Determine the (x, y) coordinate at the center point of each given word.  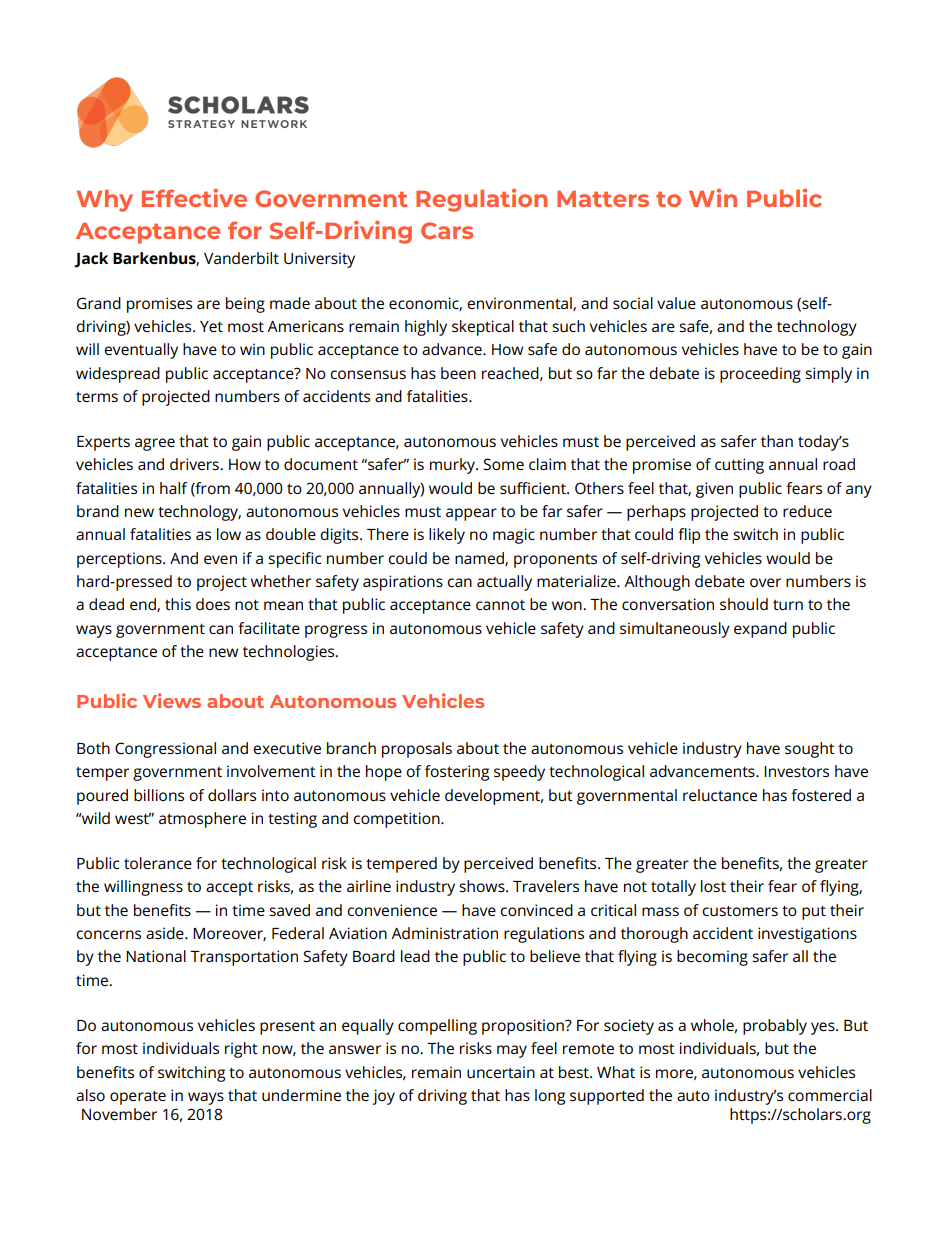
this (178, 604)
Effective (194, 198)
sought (810, 750)
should (744, 604)
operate (138, 1098)
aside (166, 933)
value (676, 303)
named (480, 559)
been (458, 373)
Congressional (165, 750)
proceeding (760, 375)
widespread (118, 375)
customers (740, 911)
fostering (457, 773)
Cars (447, 230)
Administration (444, 933)
